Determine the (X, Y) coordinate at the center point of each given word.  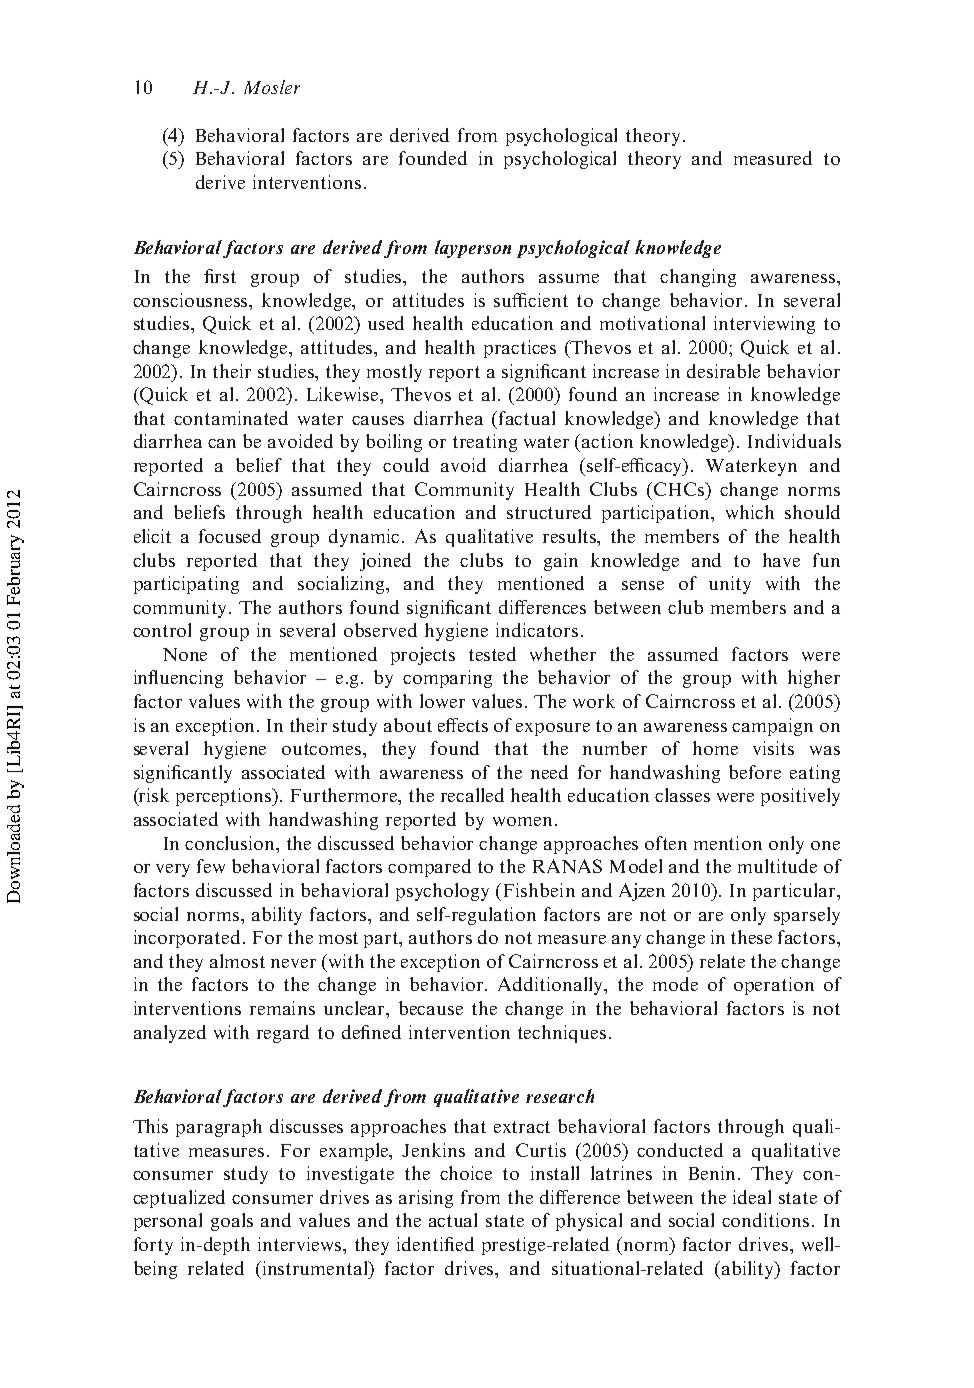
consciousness (192, 300)
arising (426, 1199)
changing (698, 278)
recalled (472, 795)
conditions (767, 1220)
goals (232, 1222)
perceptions (225, 797)
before (755, 772)
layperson (473, 249)
